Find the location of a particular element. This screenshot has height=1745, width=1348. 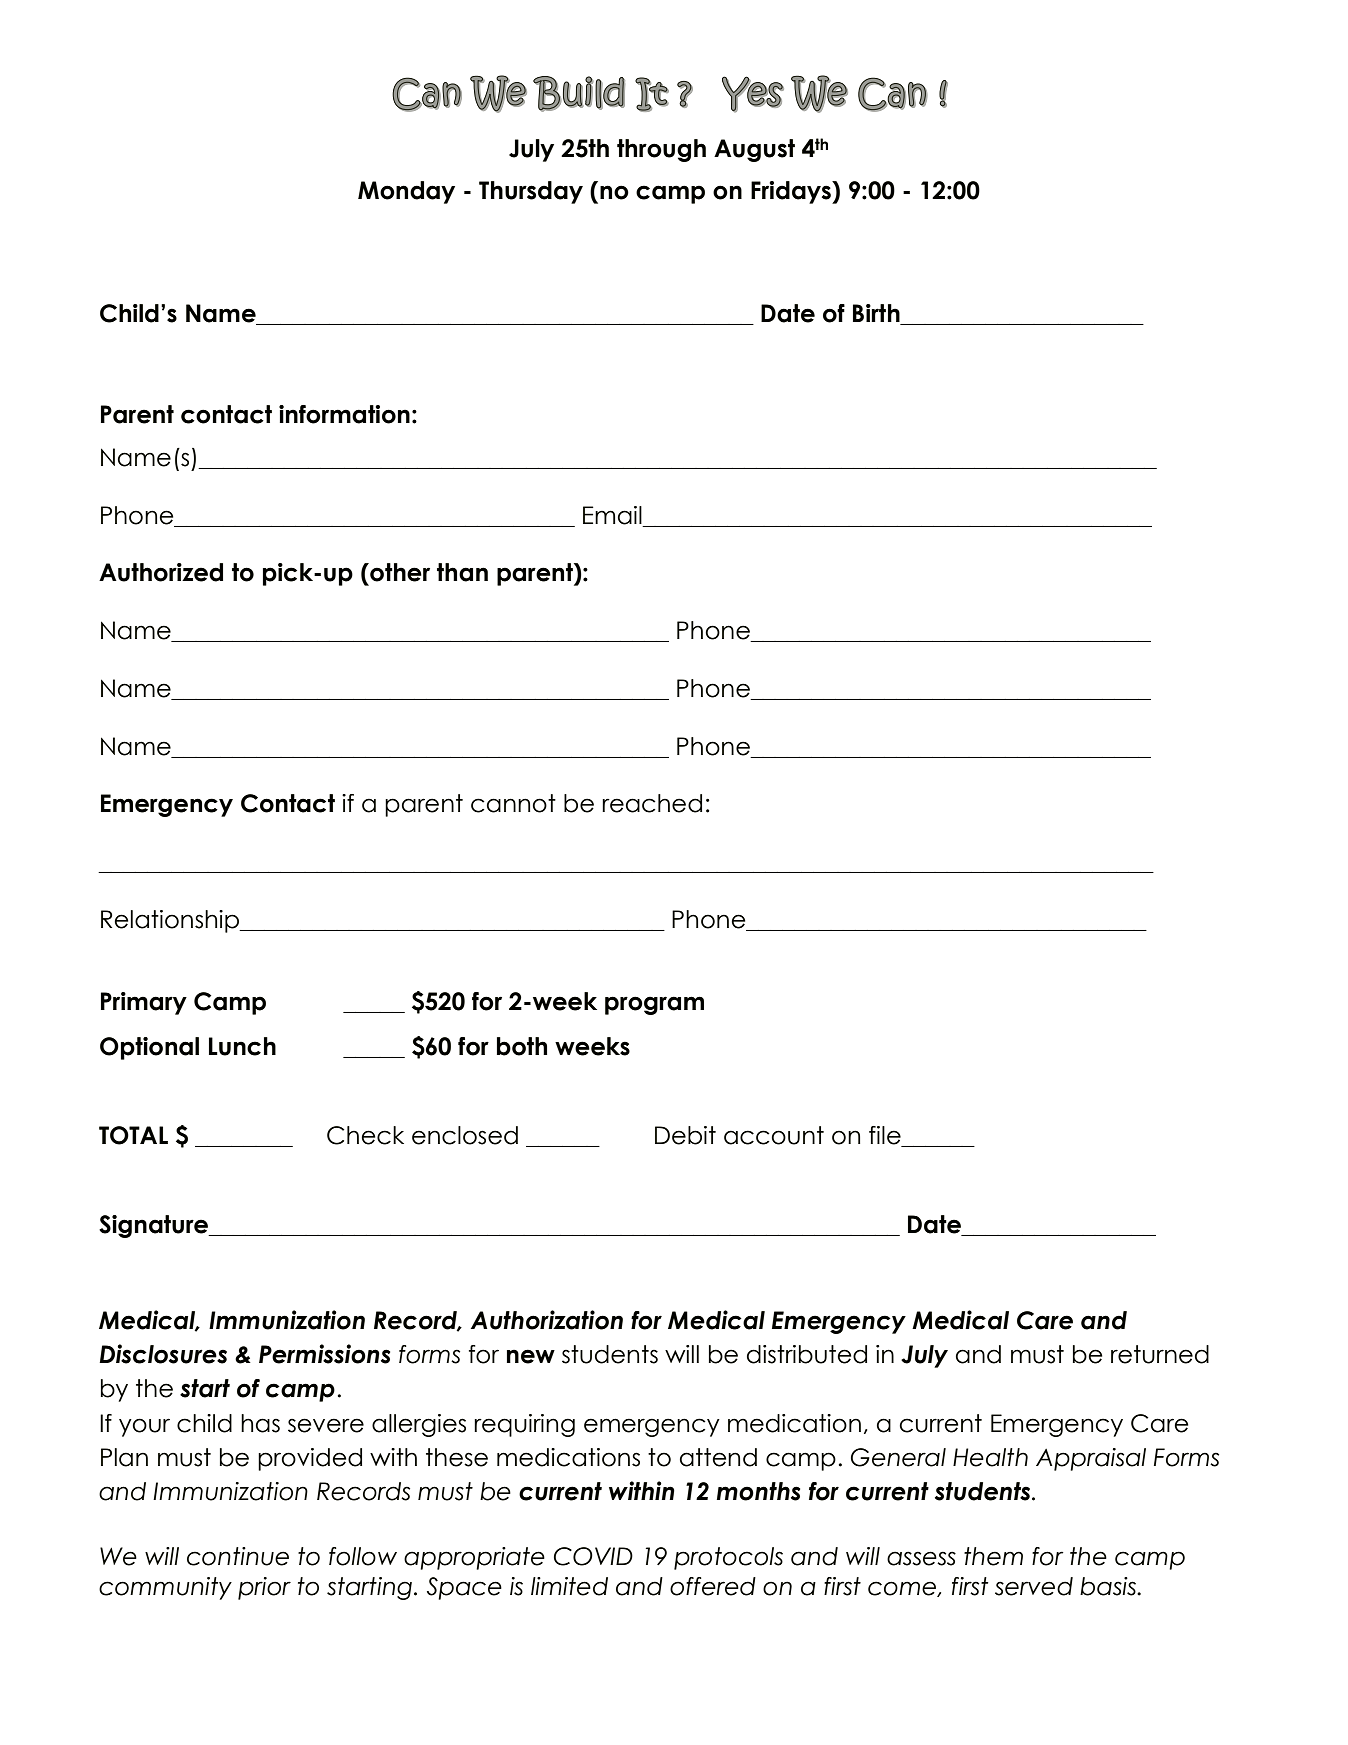

continue is located at coordinates (238, 1556).
